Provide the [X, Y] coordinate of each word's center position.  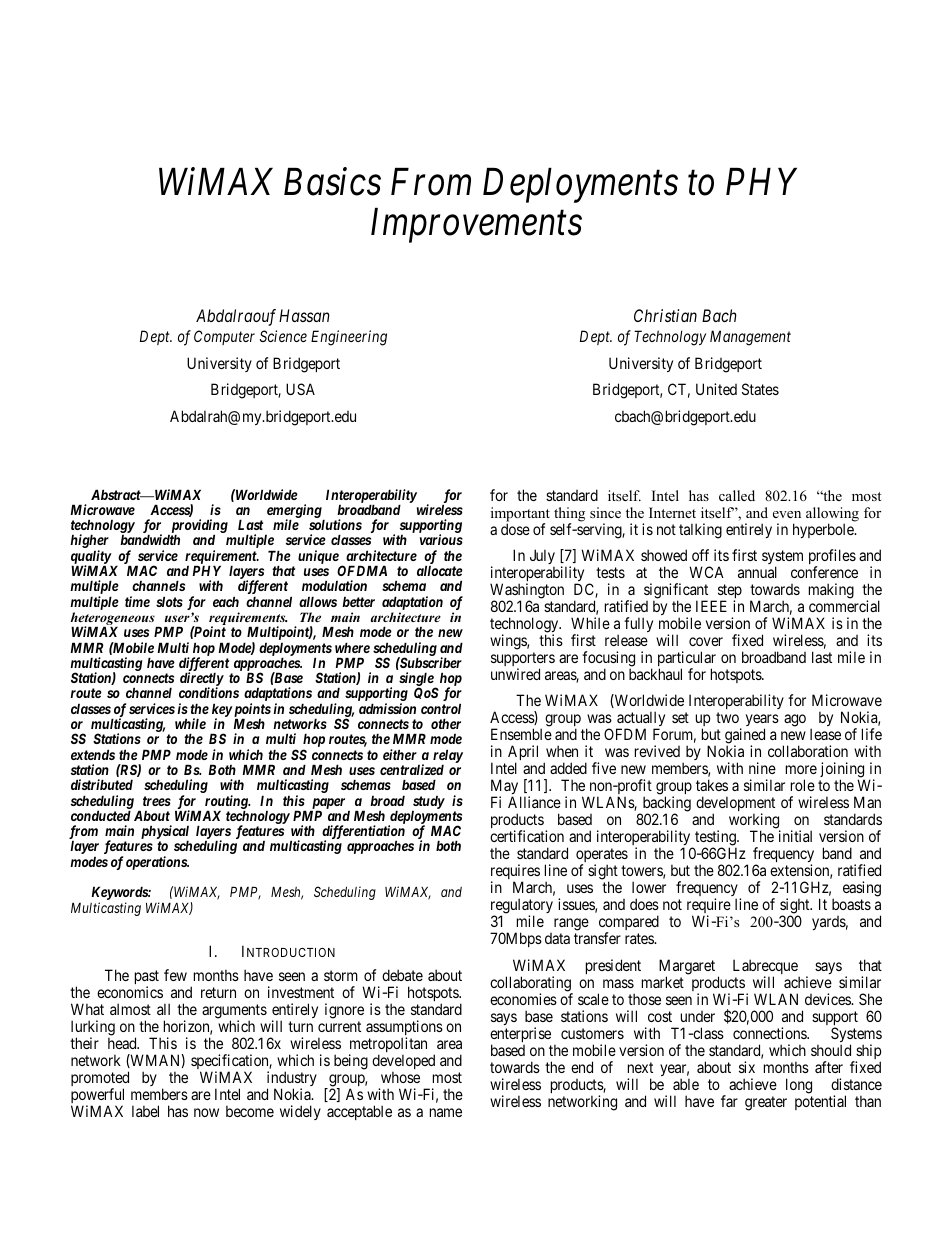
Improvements [476, 226]
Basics [332, 182]
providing [198, 527]
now [206, 1112]
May [506, 788]
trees [157, 801]
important [520, 515]
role [803, 785]
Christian [665, 315]
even [787, 514]
